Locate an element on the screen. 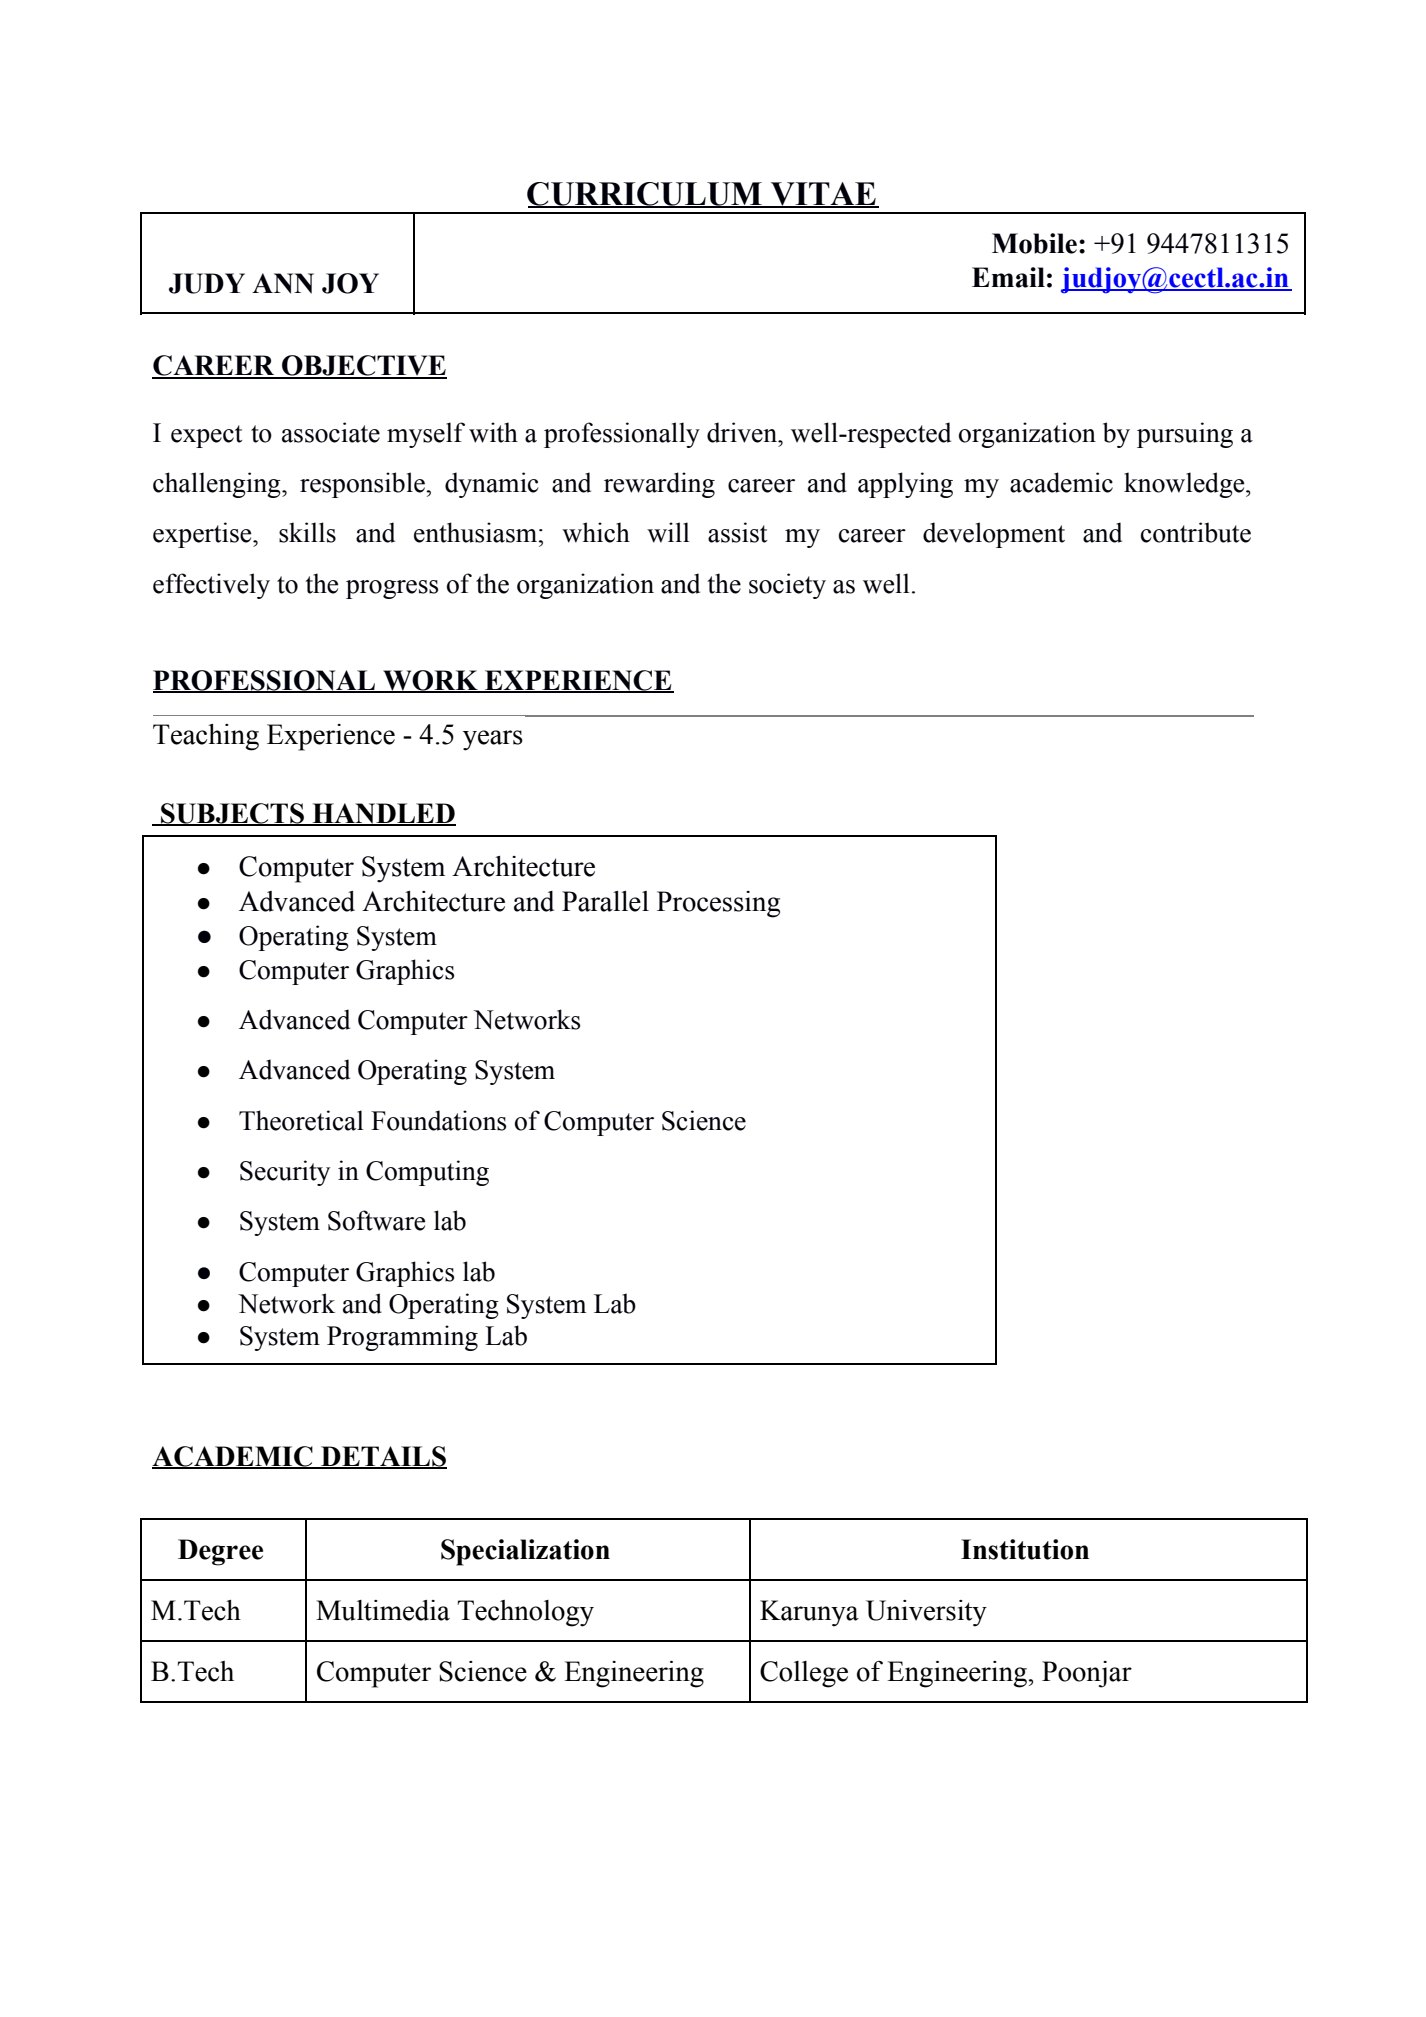 This screenshot has height=2017, width=1426. Specialization is located at coordinates (525, 1552).
